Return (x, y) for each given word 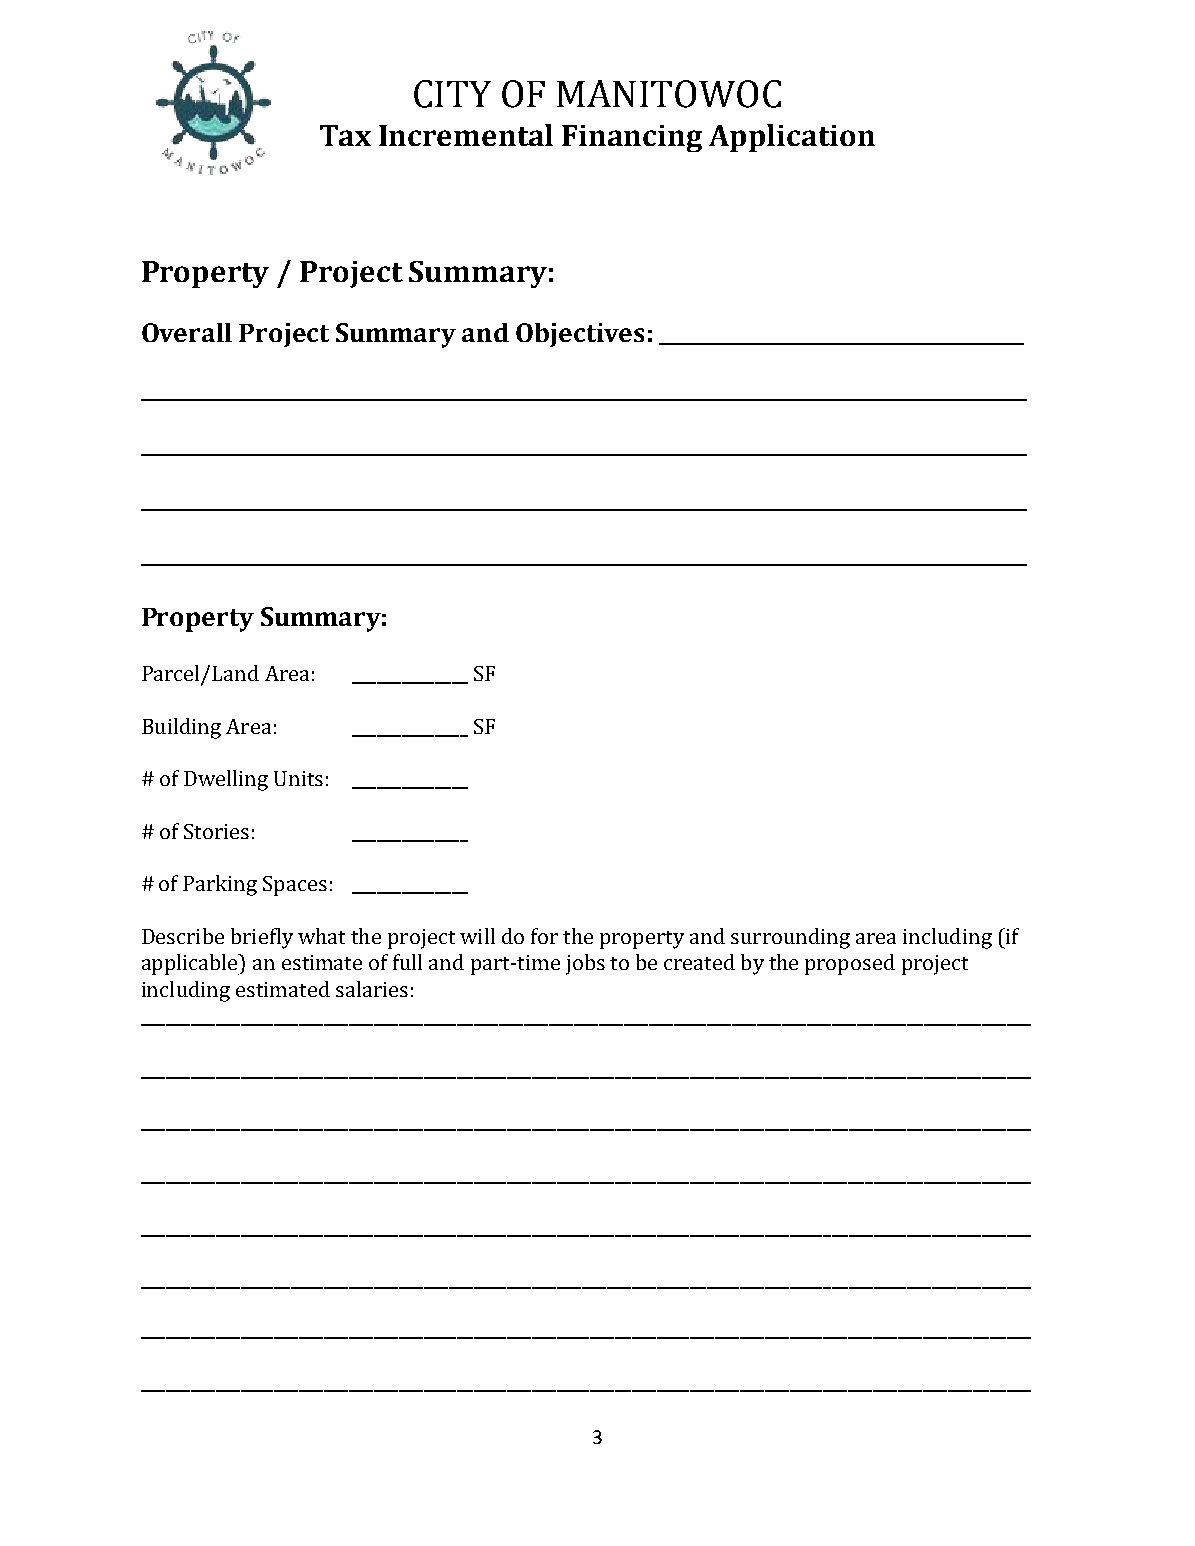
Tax (345, 135)
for (544, 936)
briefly (262, 938)
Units (298, 778)
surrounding (790, 938)
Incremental (466, 135)
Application (792, 138)
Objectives (580, 335)
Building (181, 728)
